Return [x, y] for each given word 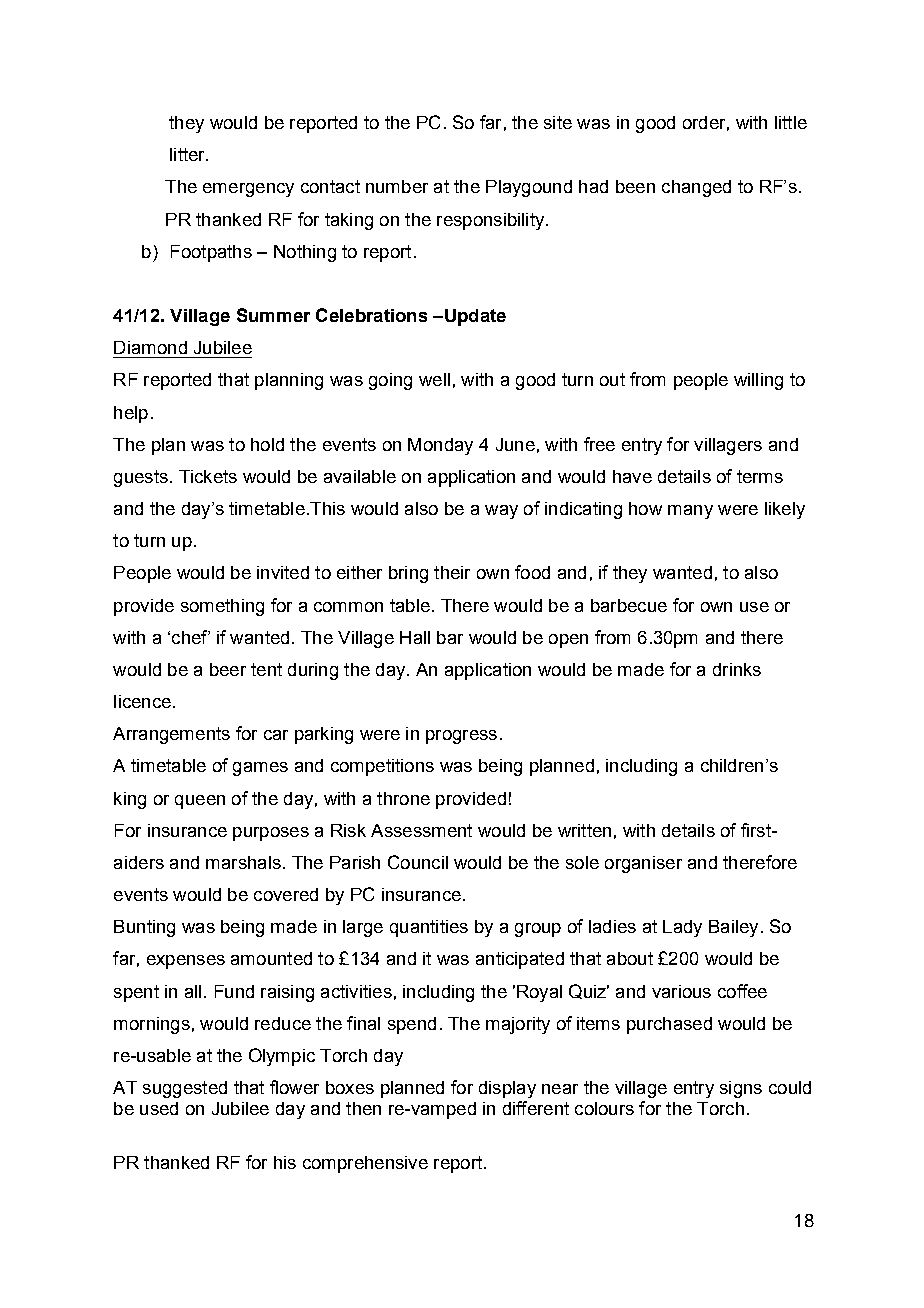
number [397, 186]
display [507, 1089]
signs [741, 1089]
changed [696, 188]
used [159, 1108]
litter [188, 154]
